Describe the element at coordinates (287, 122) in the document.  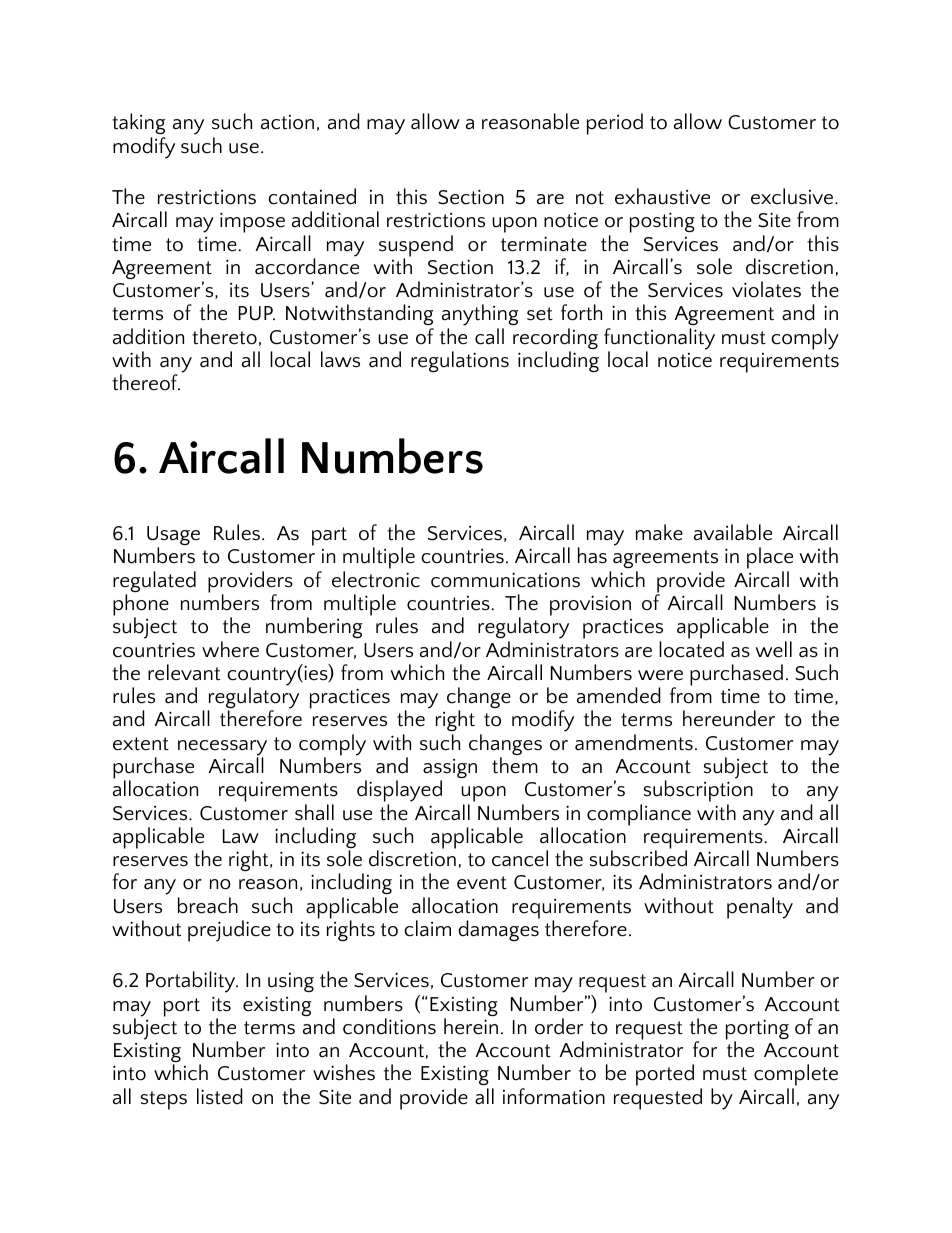
I see `action` at that location.
